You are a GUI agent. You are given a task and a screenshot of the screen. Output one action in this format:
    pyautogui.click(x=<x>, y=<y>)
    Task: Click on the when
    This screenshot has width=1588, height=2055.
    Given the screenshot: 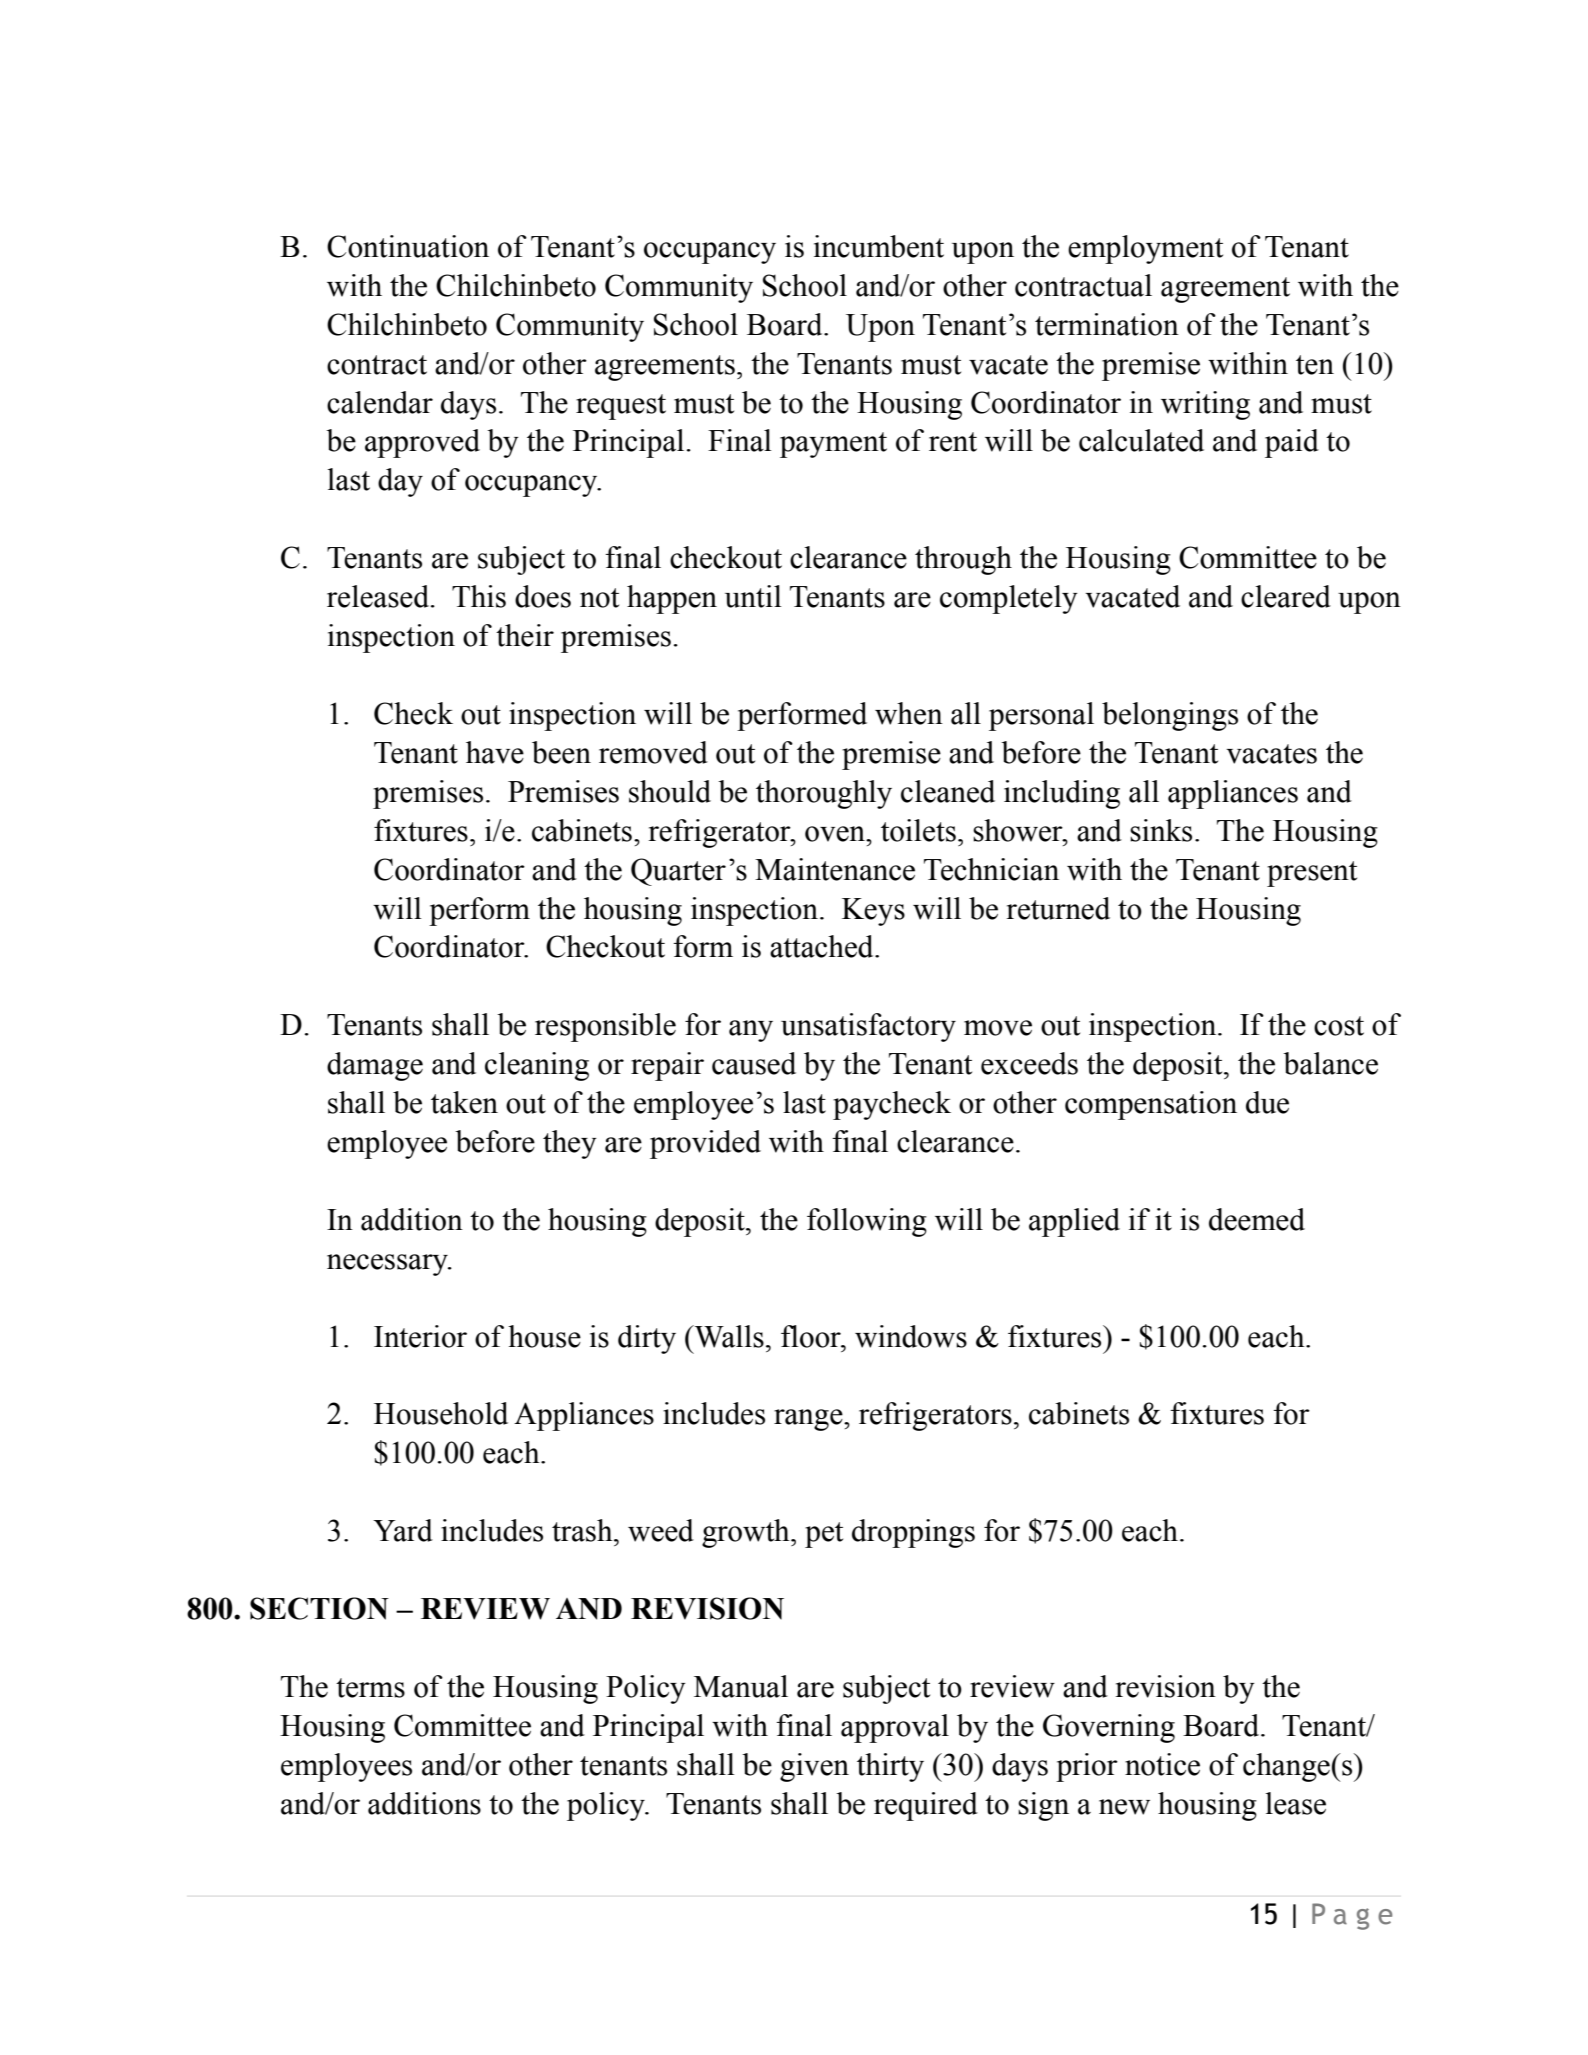 What is the action you would take?
    pyautogui.click(x=909, y=713)
